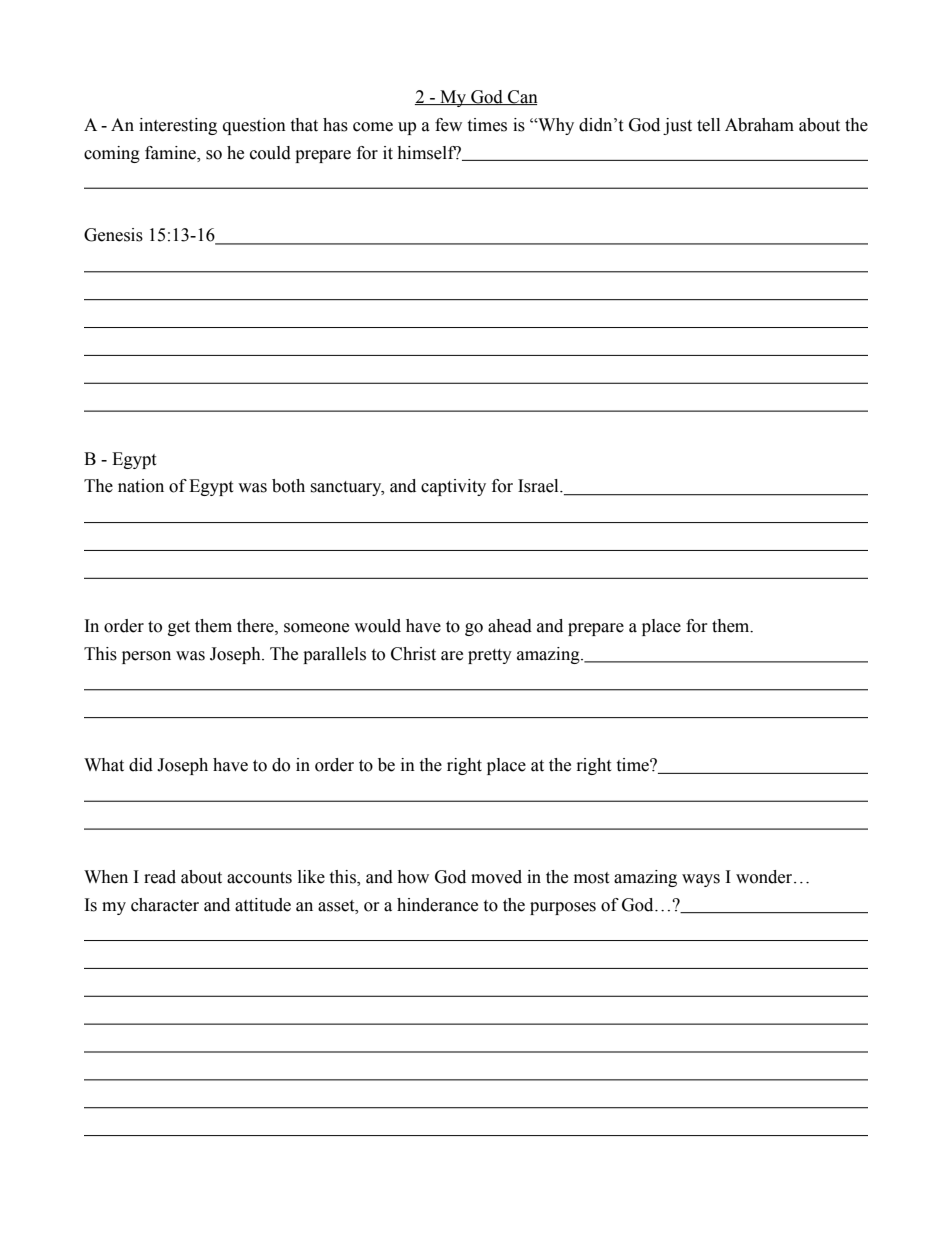 This image has height=1233, width=952. I want to click on would, so click(377, 626).
